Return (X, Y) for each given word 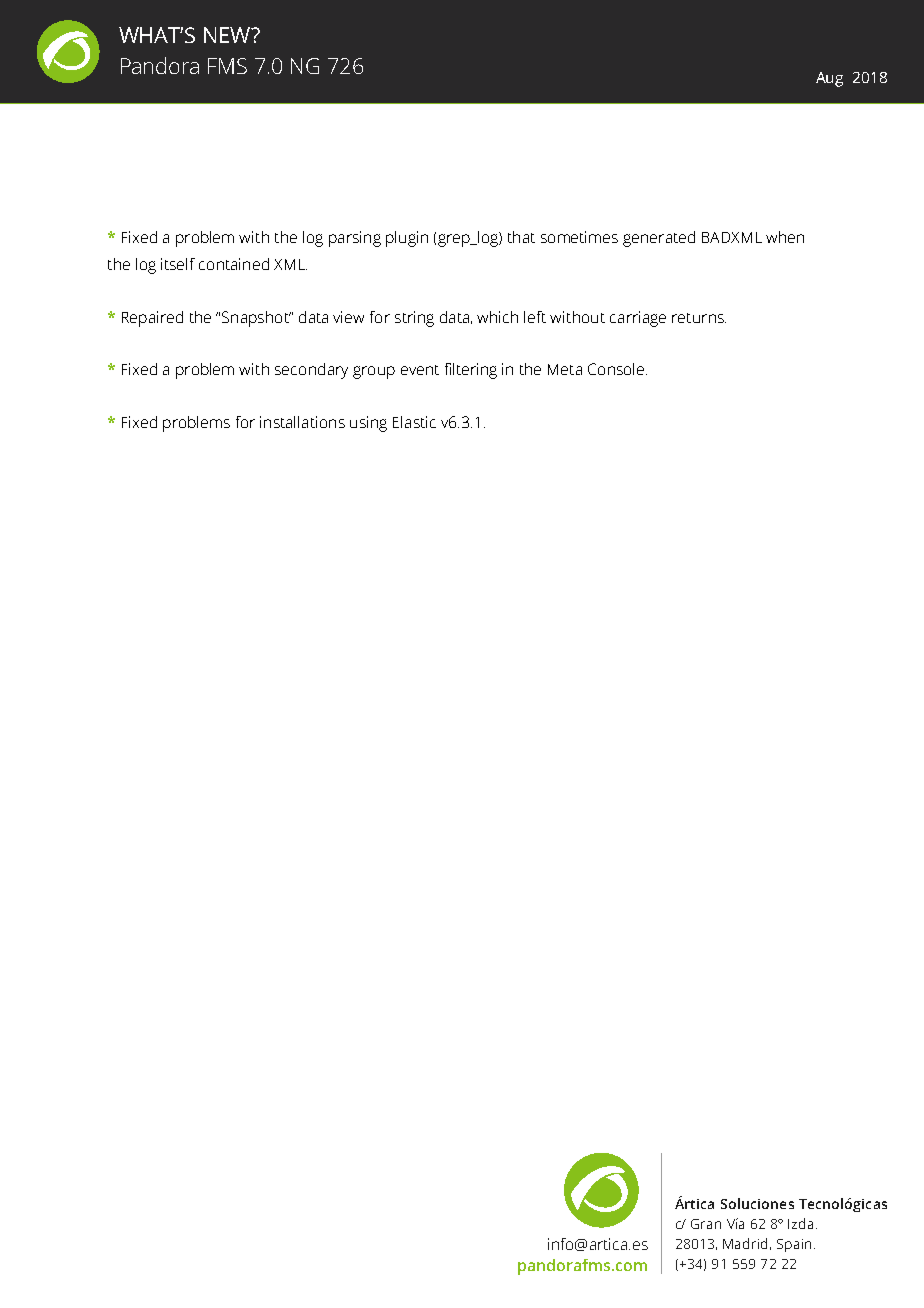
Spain (794, 1245)
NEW (228, 35)
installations (302, 422)
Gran (706, 1224)
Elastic (414, 422)
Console (617, 369)
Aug (829, 79)
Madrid (745, 1243)
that (521, 237)
